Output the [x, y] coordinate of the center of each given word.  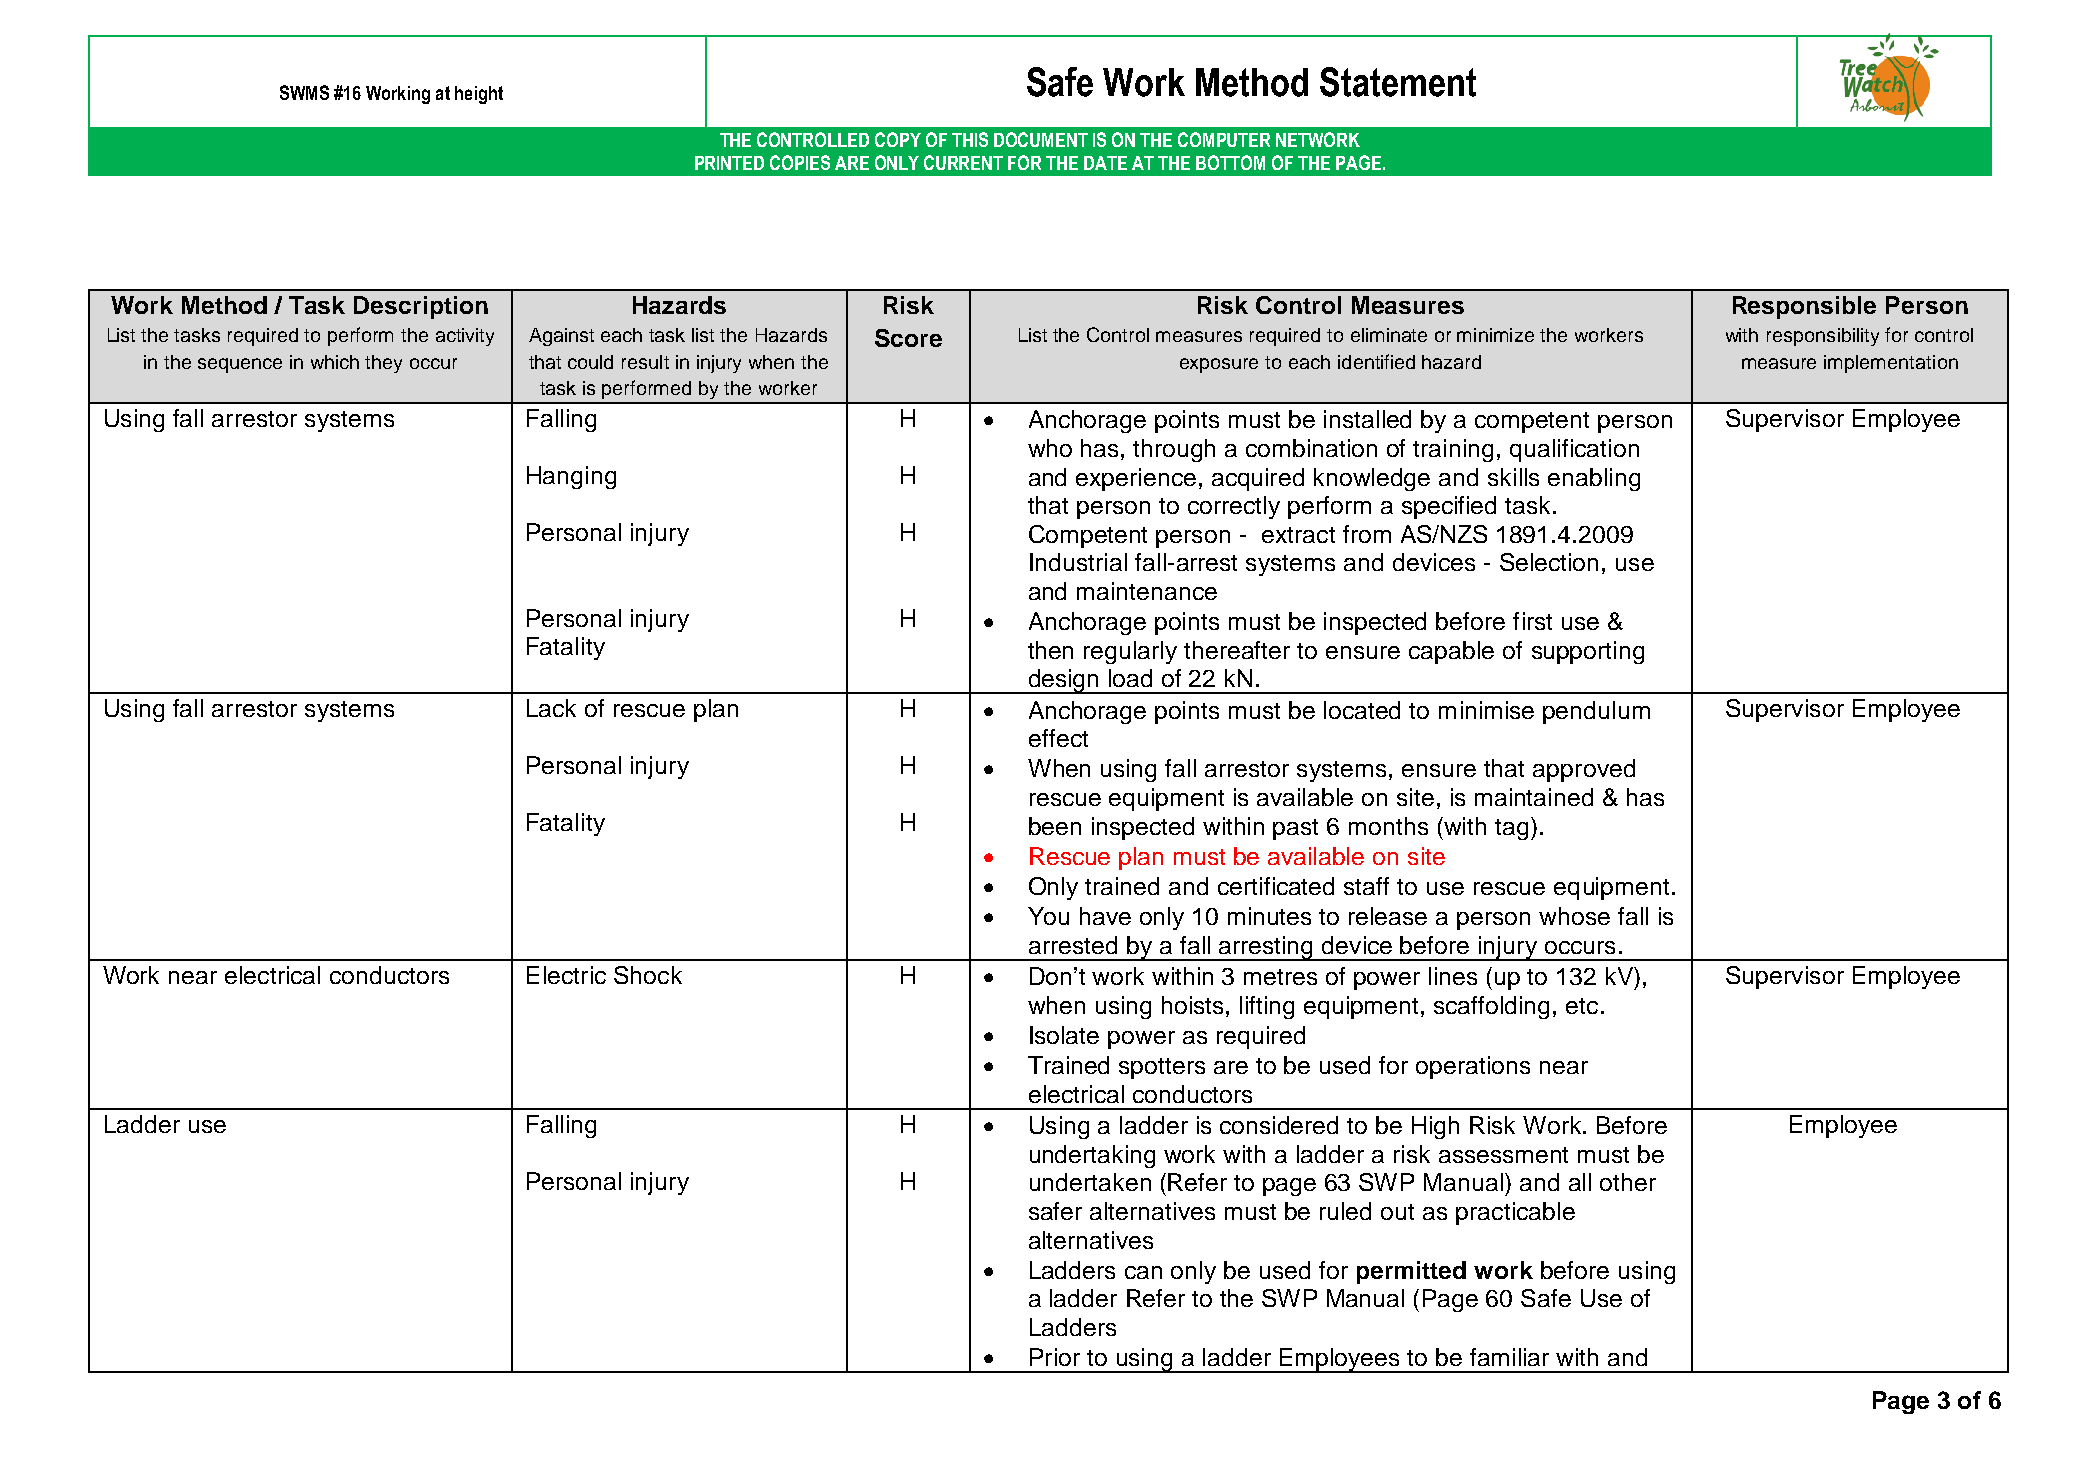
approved [1584, 770]
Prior [1055, 1357]
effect [1058, 738]
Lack [551, 708]
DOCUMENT [1041, 139]
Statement [1398, 82]
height [479, 95]
